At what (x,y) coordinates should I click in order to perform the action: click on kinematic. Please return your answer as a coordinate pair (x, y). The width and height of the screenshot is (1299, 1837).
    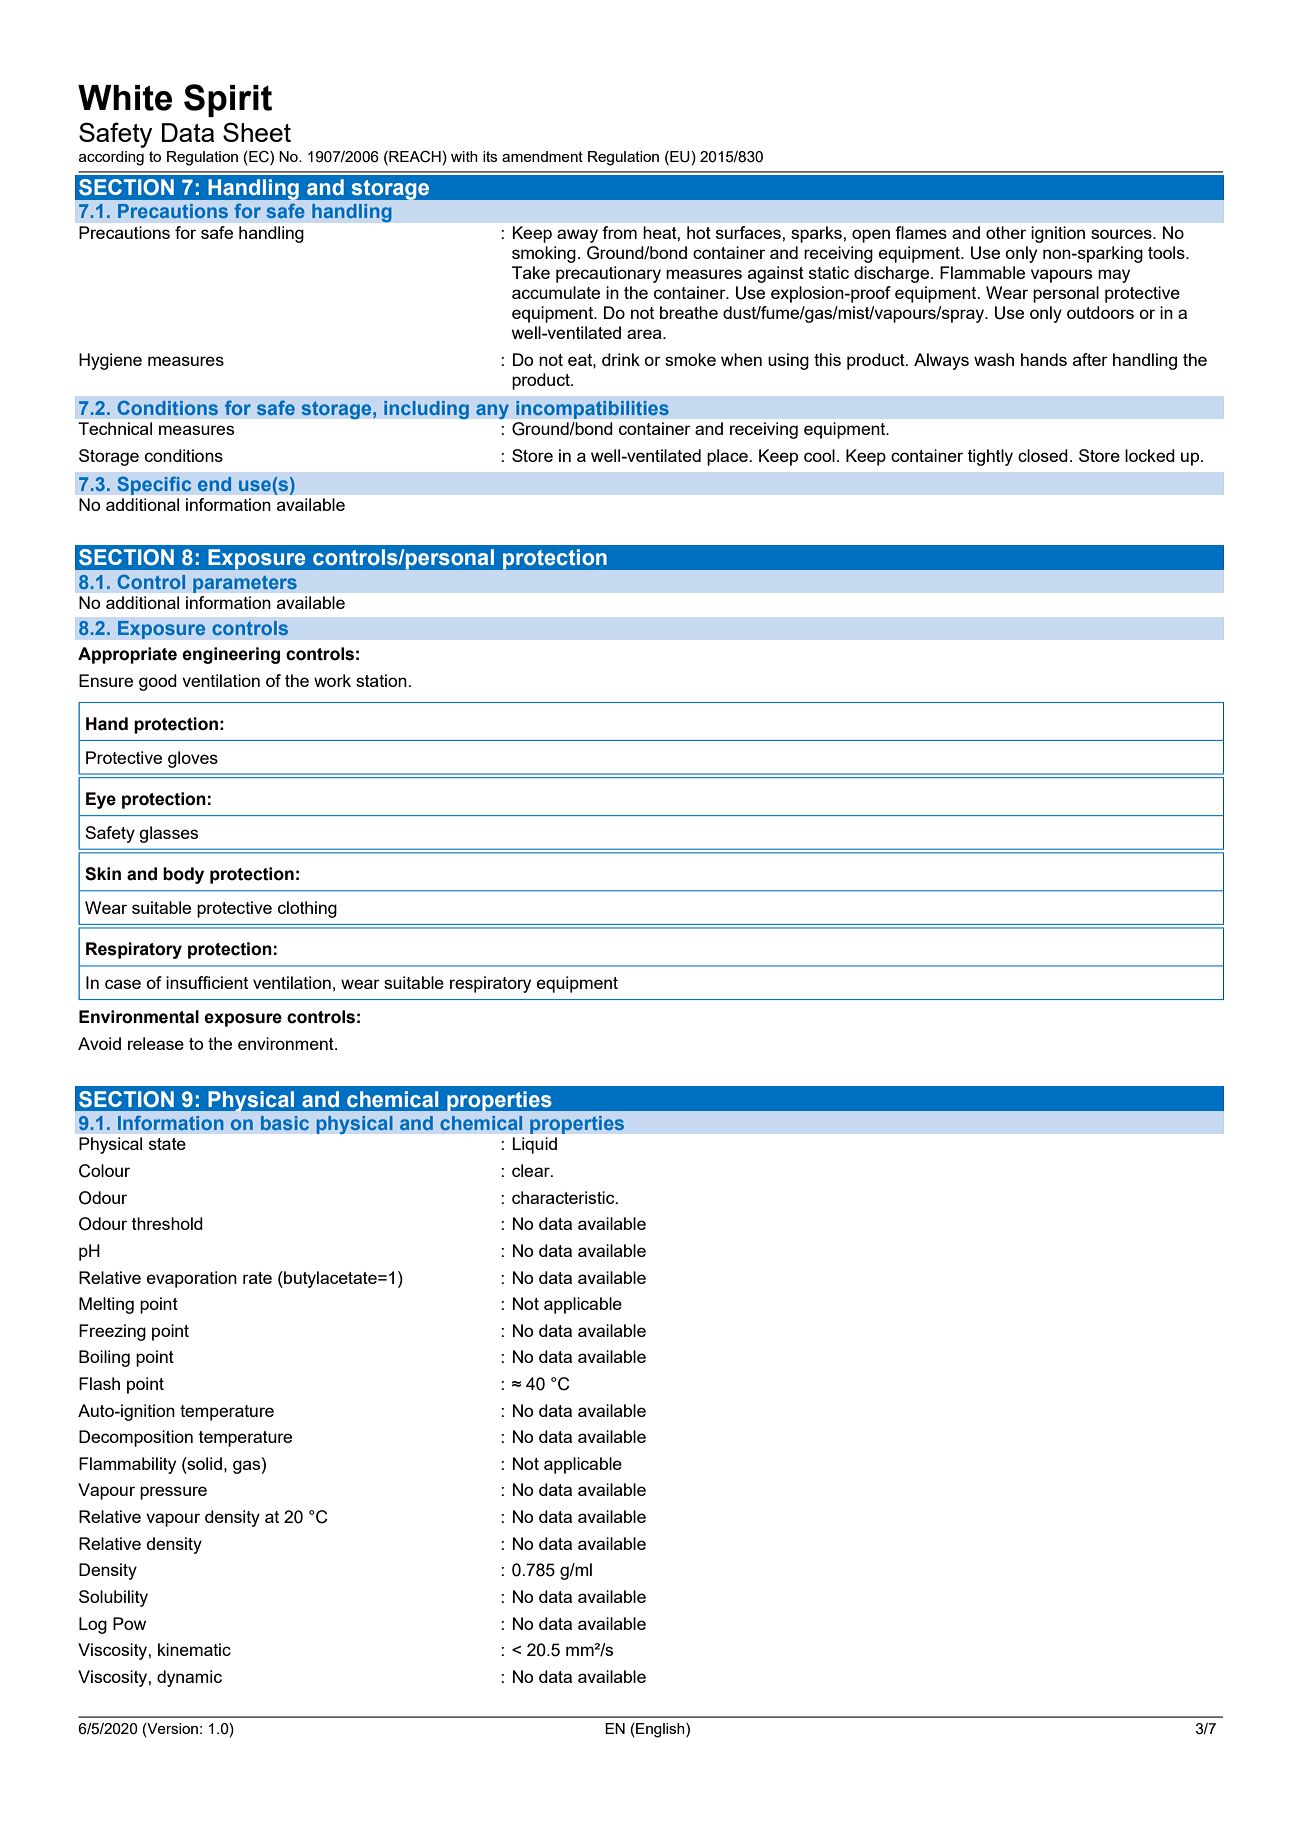
    Looking at the image, I should click on (194, 1649).
